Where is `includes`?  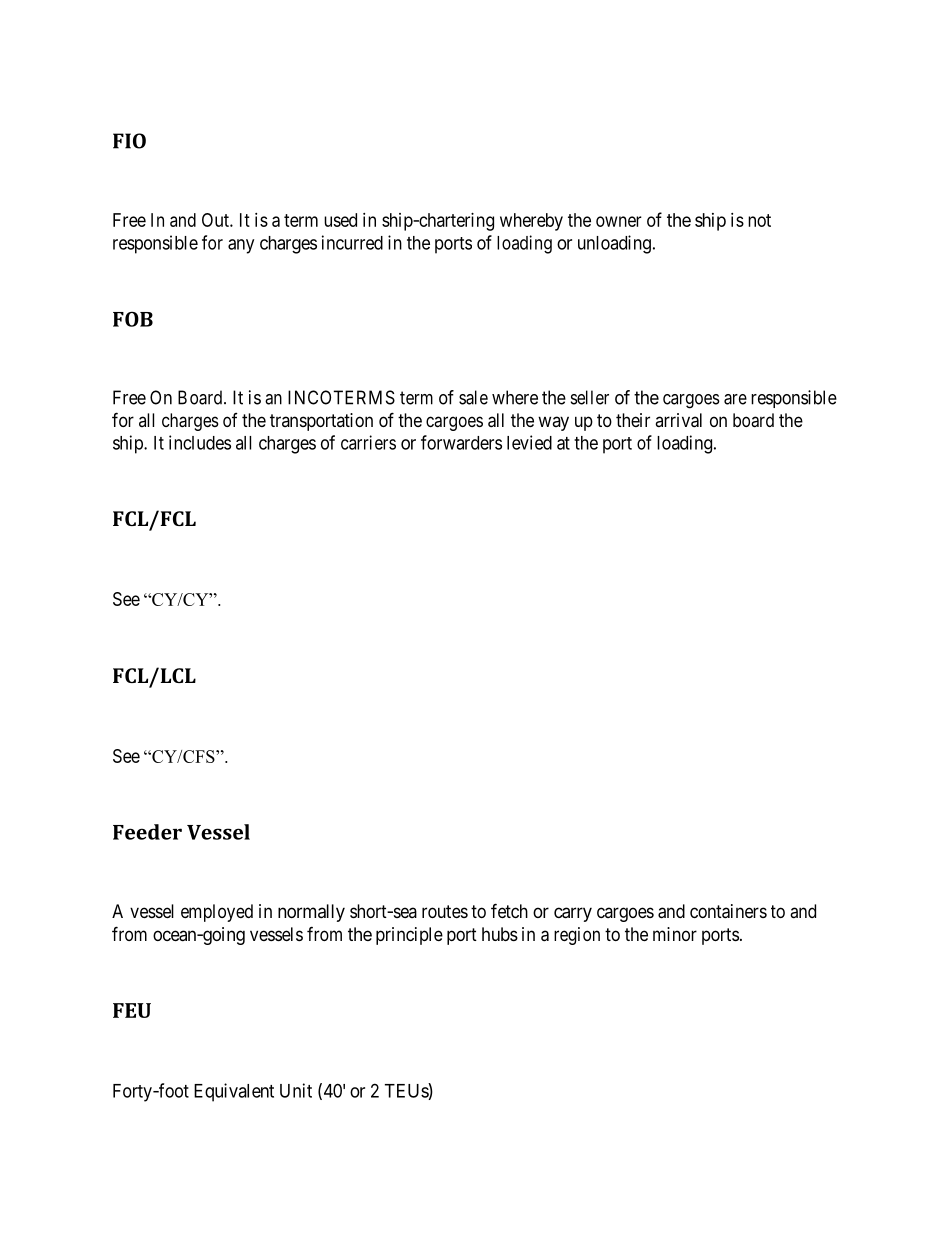 includes is located at coordinates (200, 442).
